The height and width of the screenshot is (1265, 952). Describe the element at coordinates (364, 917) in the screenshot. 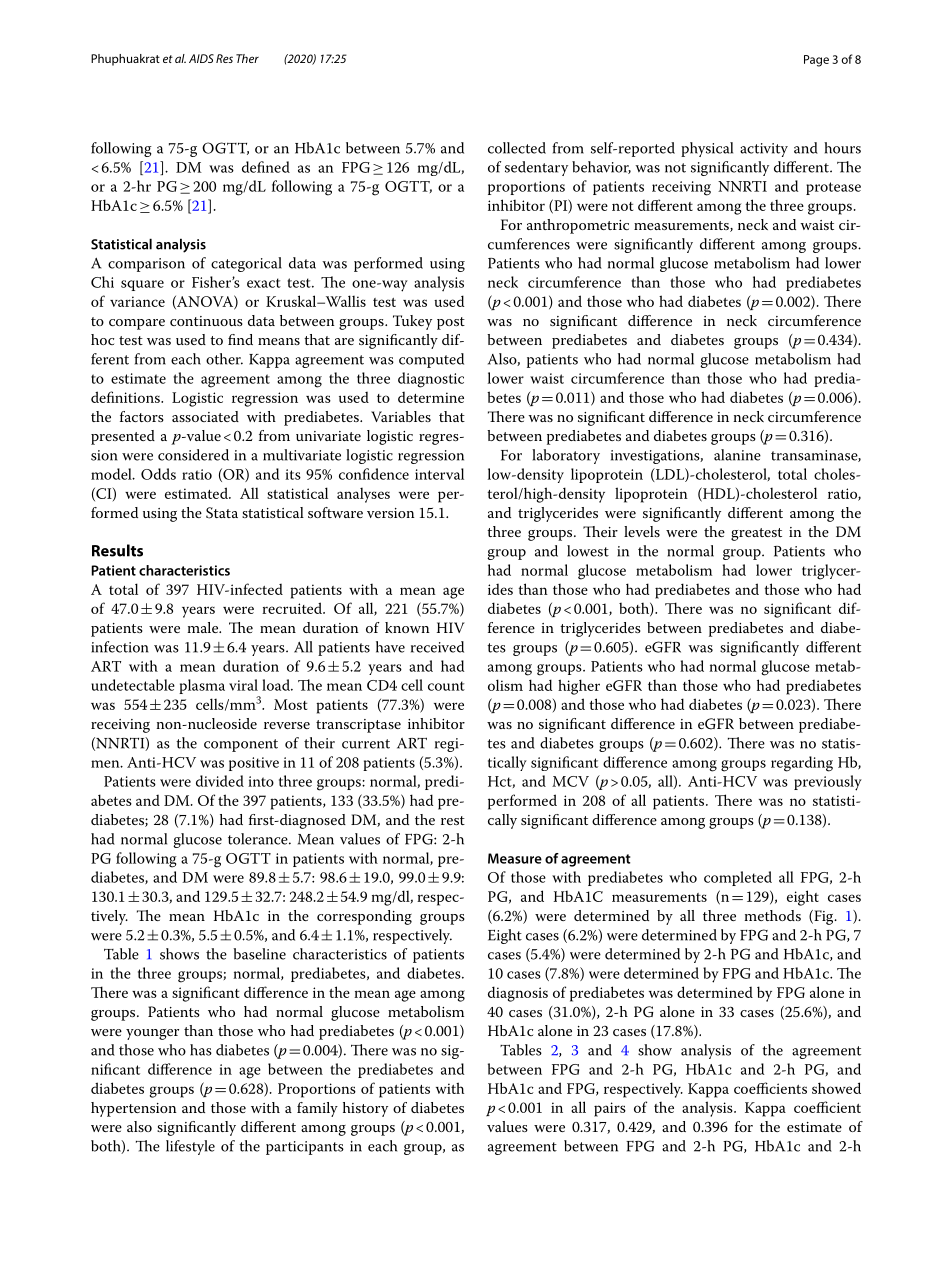

I see `corresponding` at that location.
